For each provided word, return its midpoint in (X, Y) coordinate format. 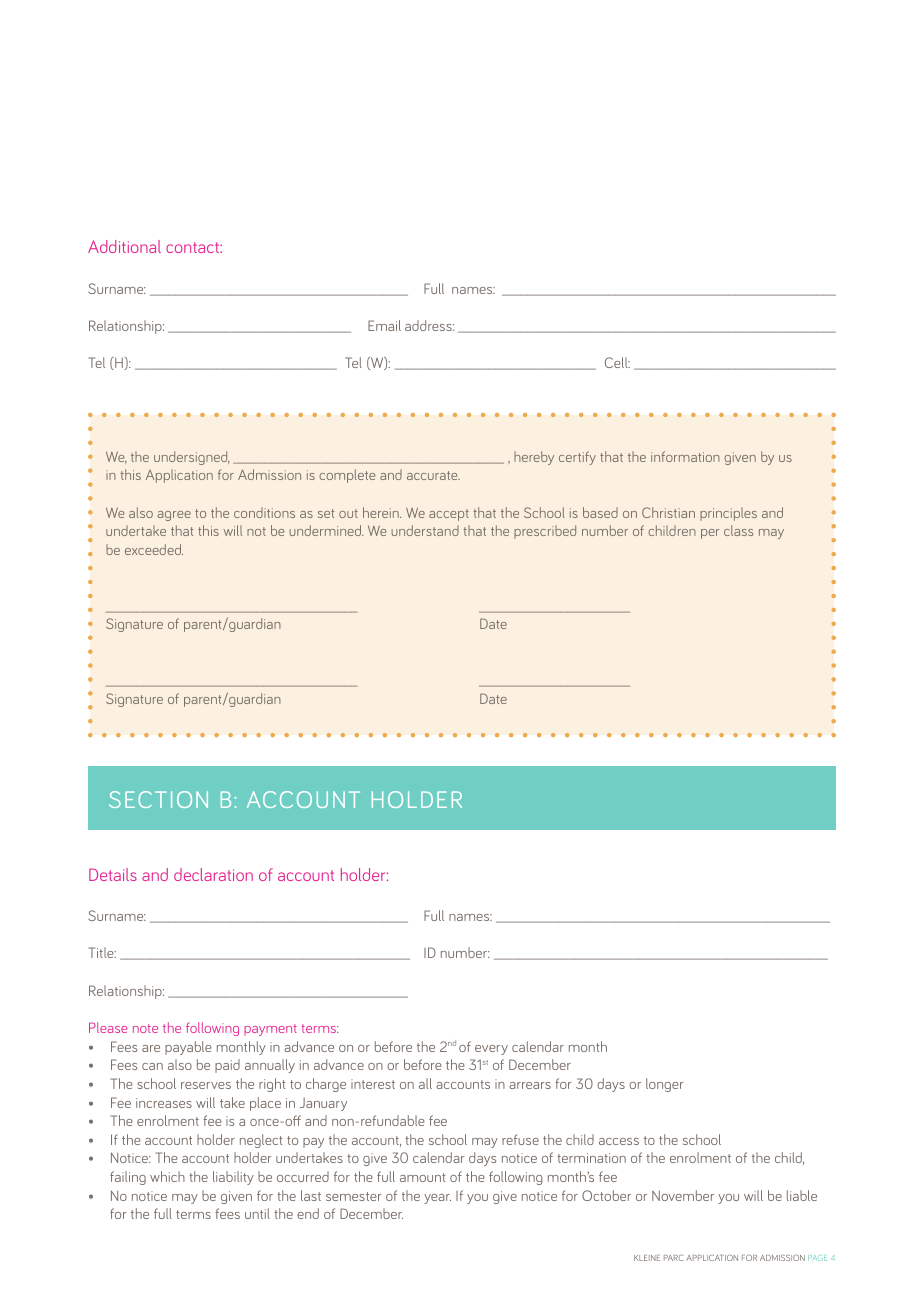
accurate (433, 475)
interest (373, 1084)
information (685, 456)
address (429, 325)
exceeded (154, 549)
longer (664, 1085)
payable (188, 1048)
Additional (124, 246)
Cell (617, 362)
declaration (213, 874)
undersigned (192, 458)
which (167, 1176)
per (710, 534)
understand (425, 530)
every (491, 1050)
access (619, 1141)
